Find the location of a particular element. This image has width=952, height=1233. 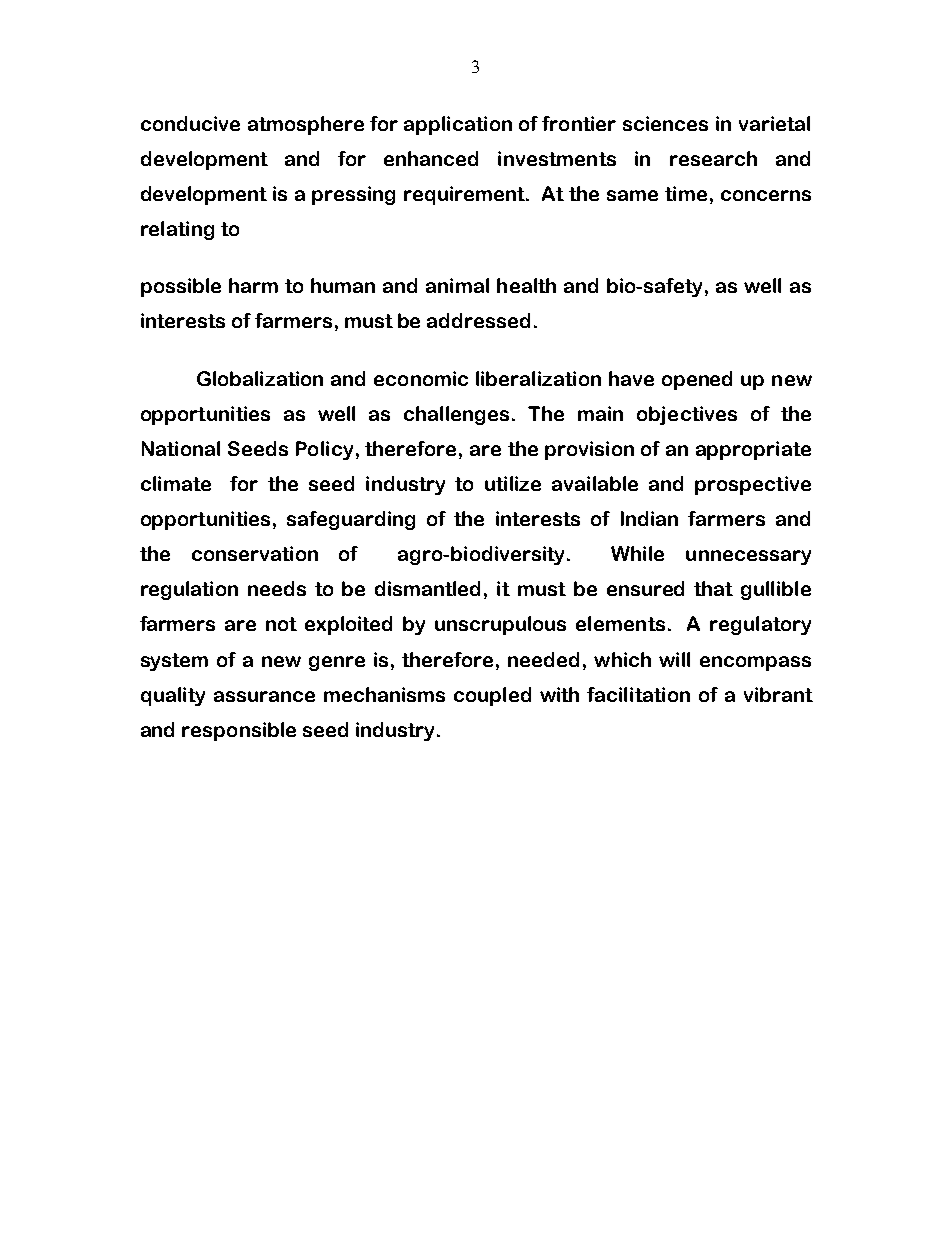

coupled is located at coordinates (492, 696).
